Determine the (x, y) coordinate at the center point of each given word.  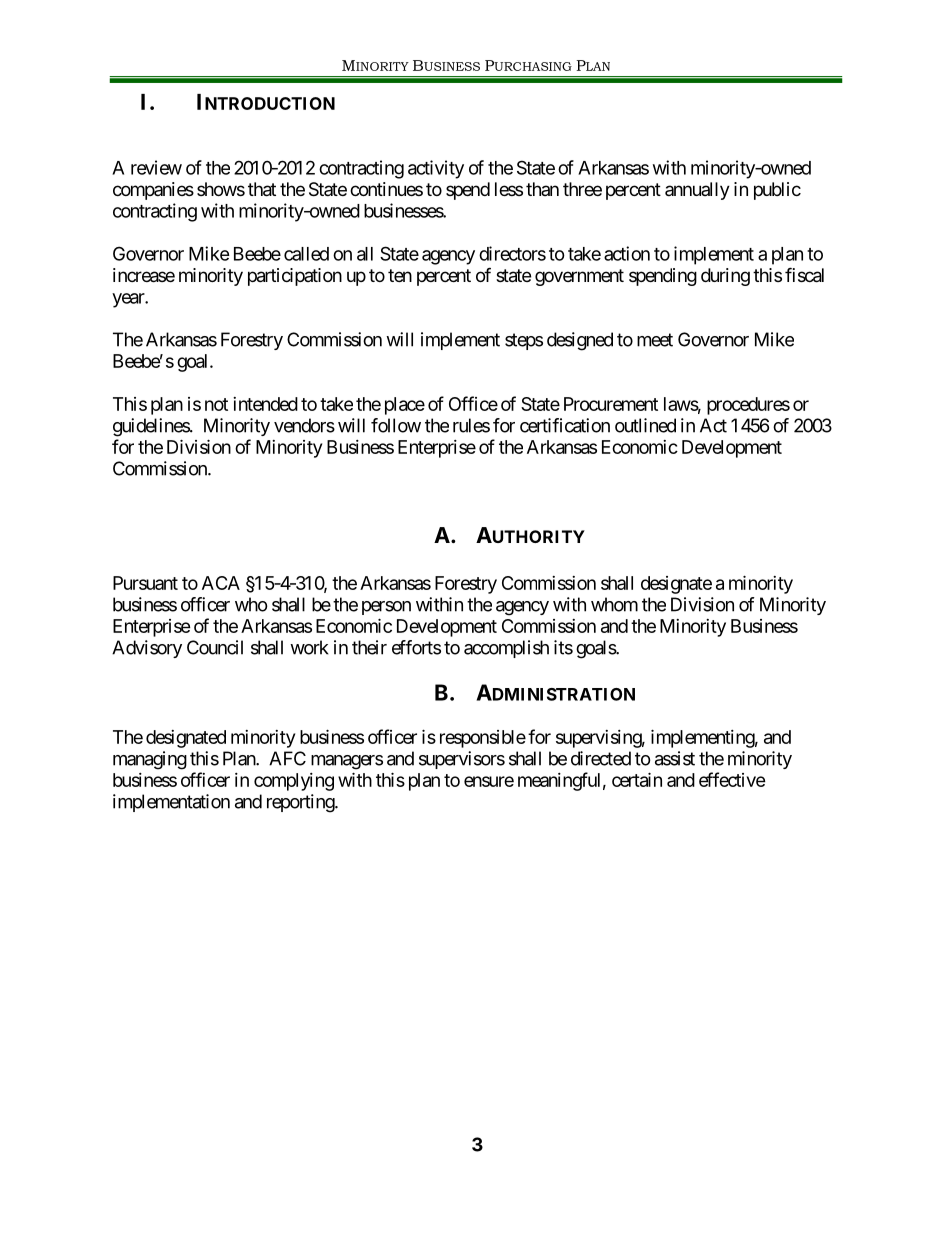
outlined (645, 425)
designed (580, 341)
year (129, 300)
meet (655, 340)
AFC (287, 758)
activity (436, 169)
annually (697, 191)
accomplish (506, 649)
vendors (304, 425)
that (262, 189)
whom (614, 604)
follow (396, 425)
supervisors (462, 760)
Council (215, 647)
